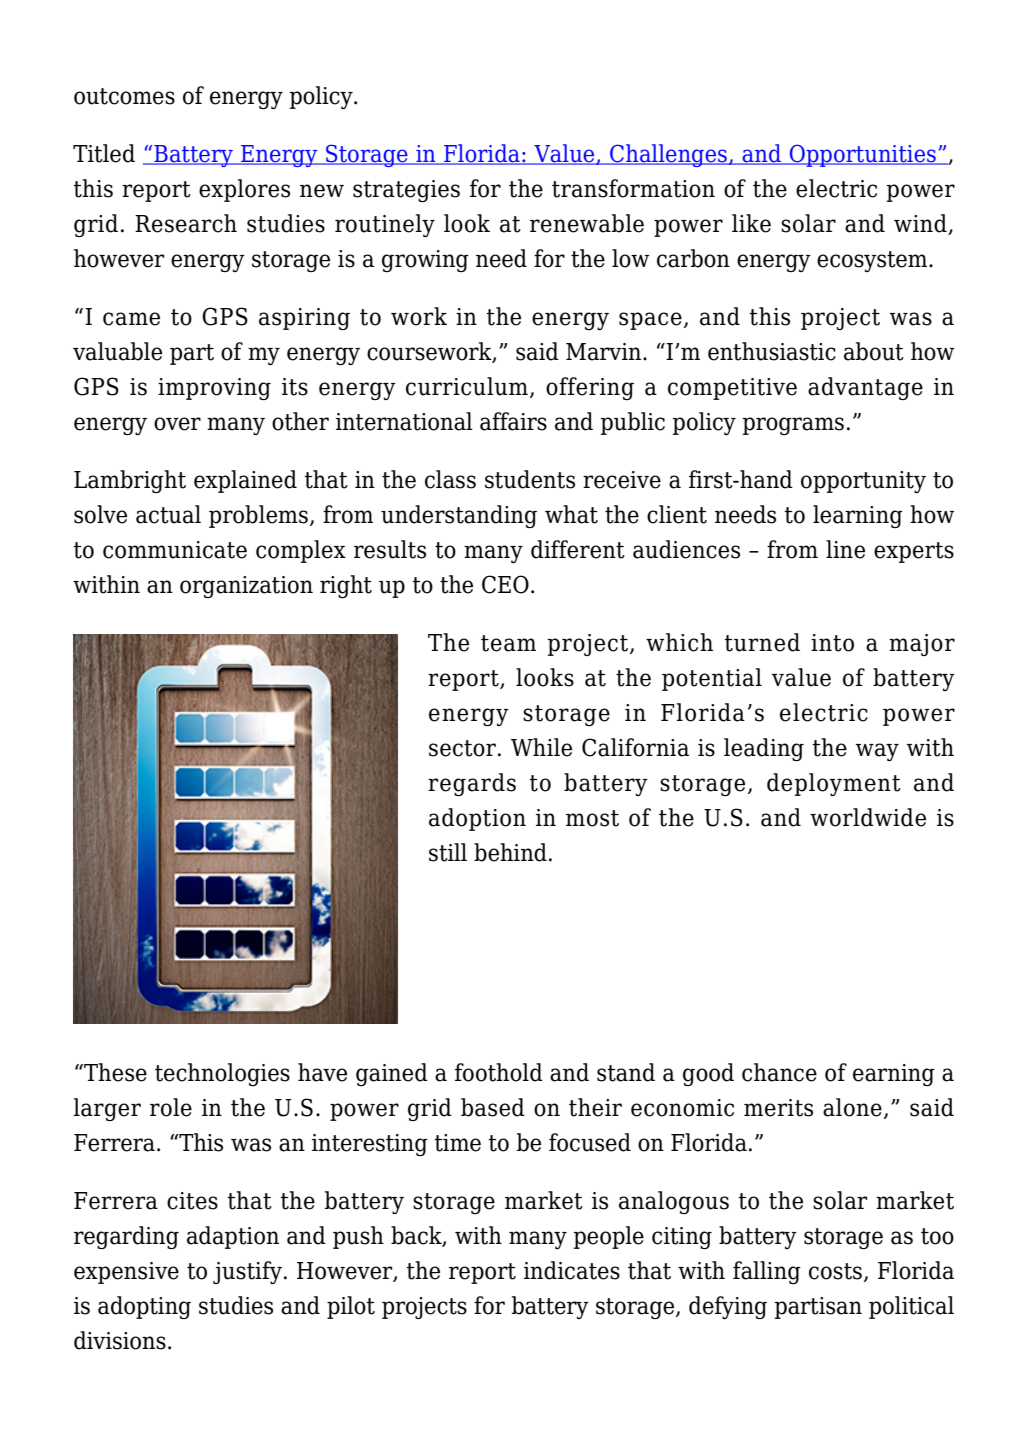 The height and width of the screenshot is (1453, 1028). I want to click on technologies, so click(222, 1074).
